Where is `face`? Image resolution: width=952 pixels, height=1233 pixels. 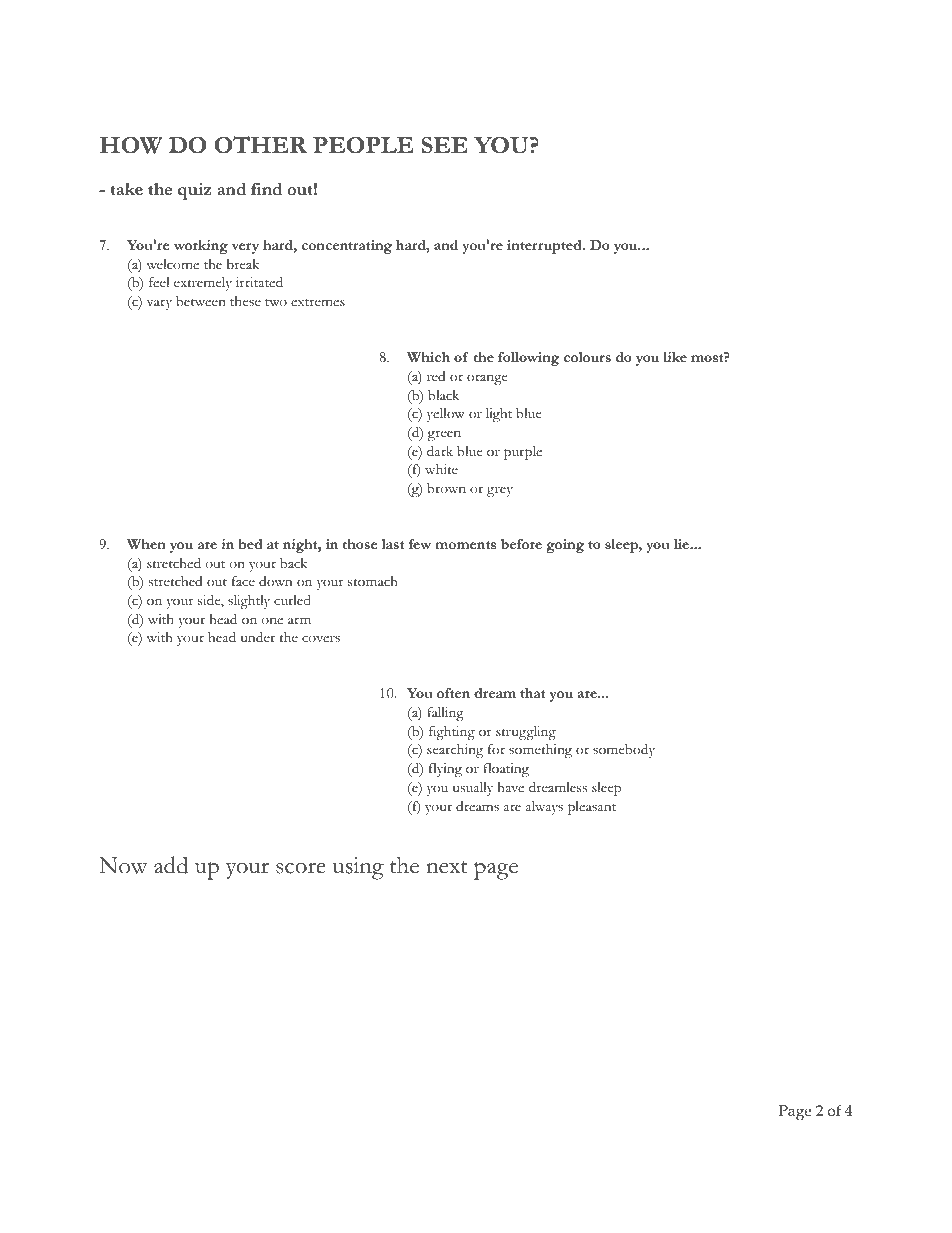
face is located at coordinates (243, 581).
